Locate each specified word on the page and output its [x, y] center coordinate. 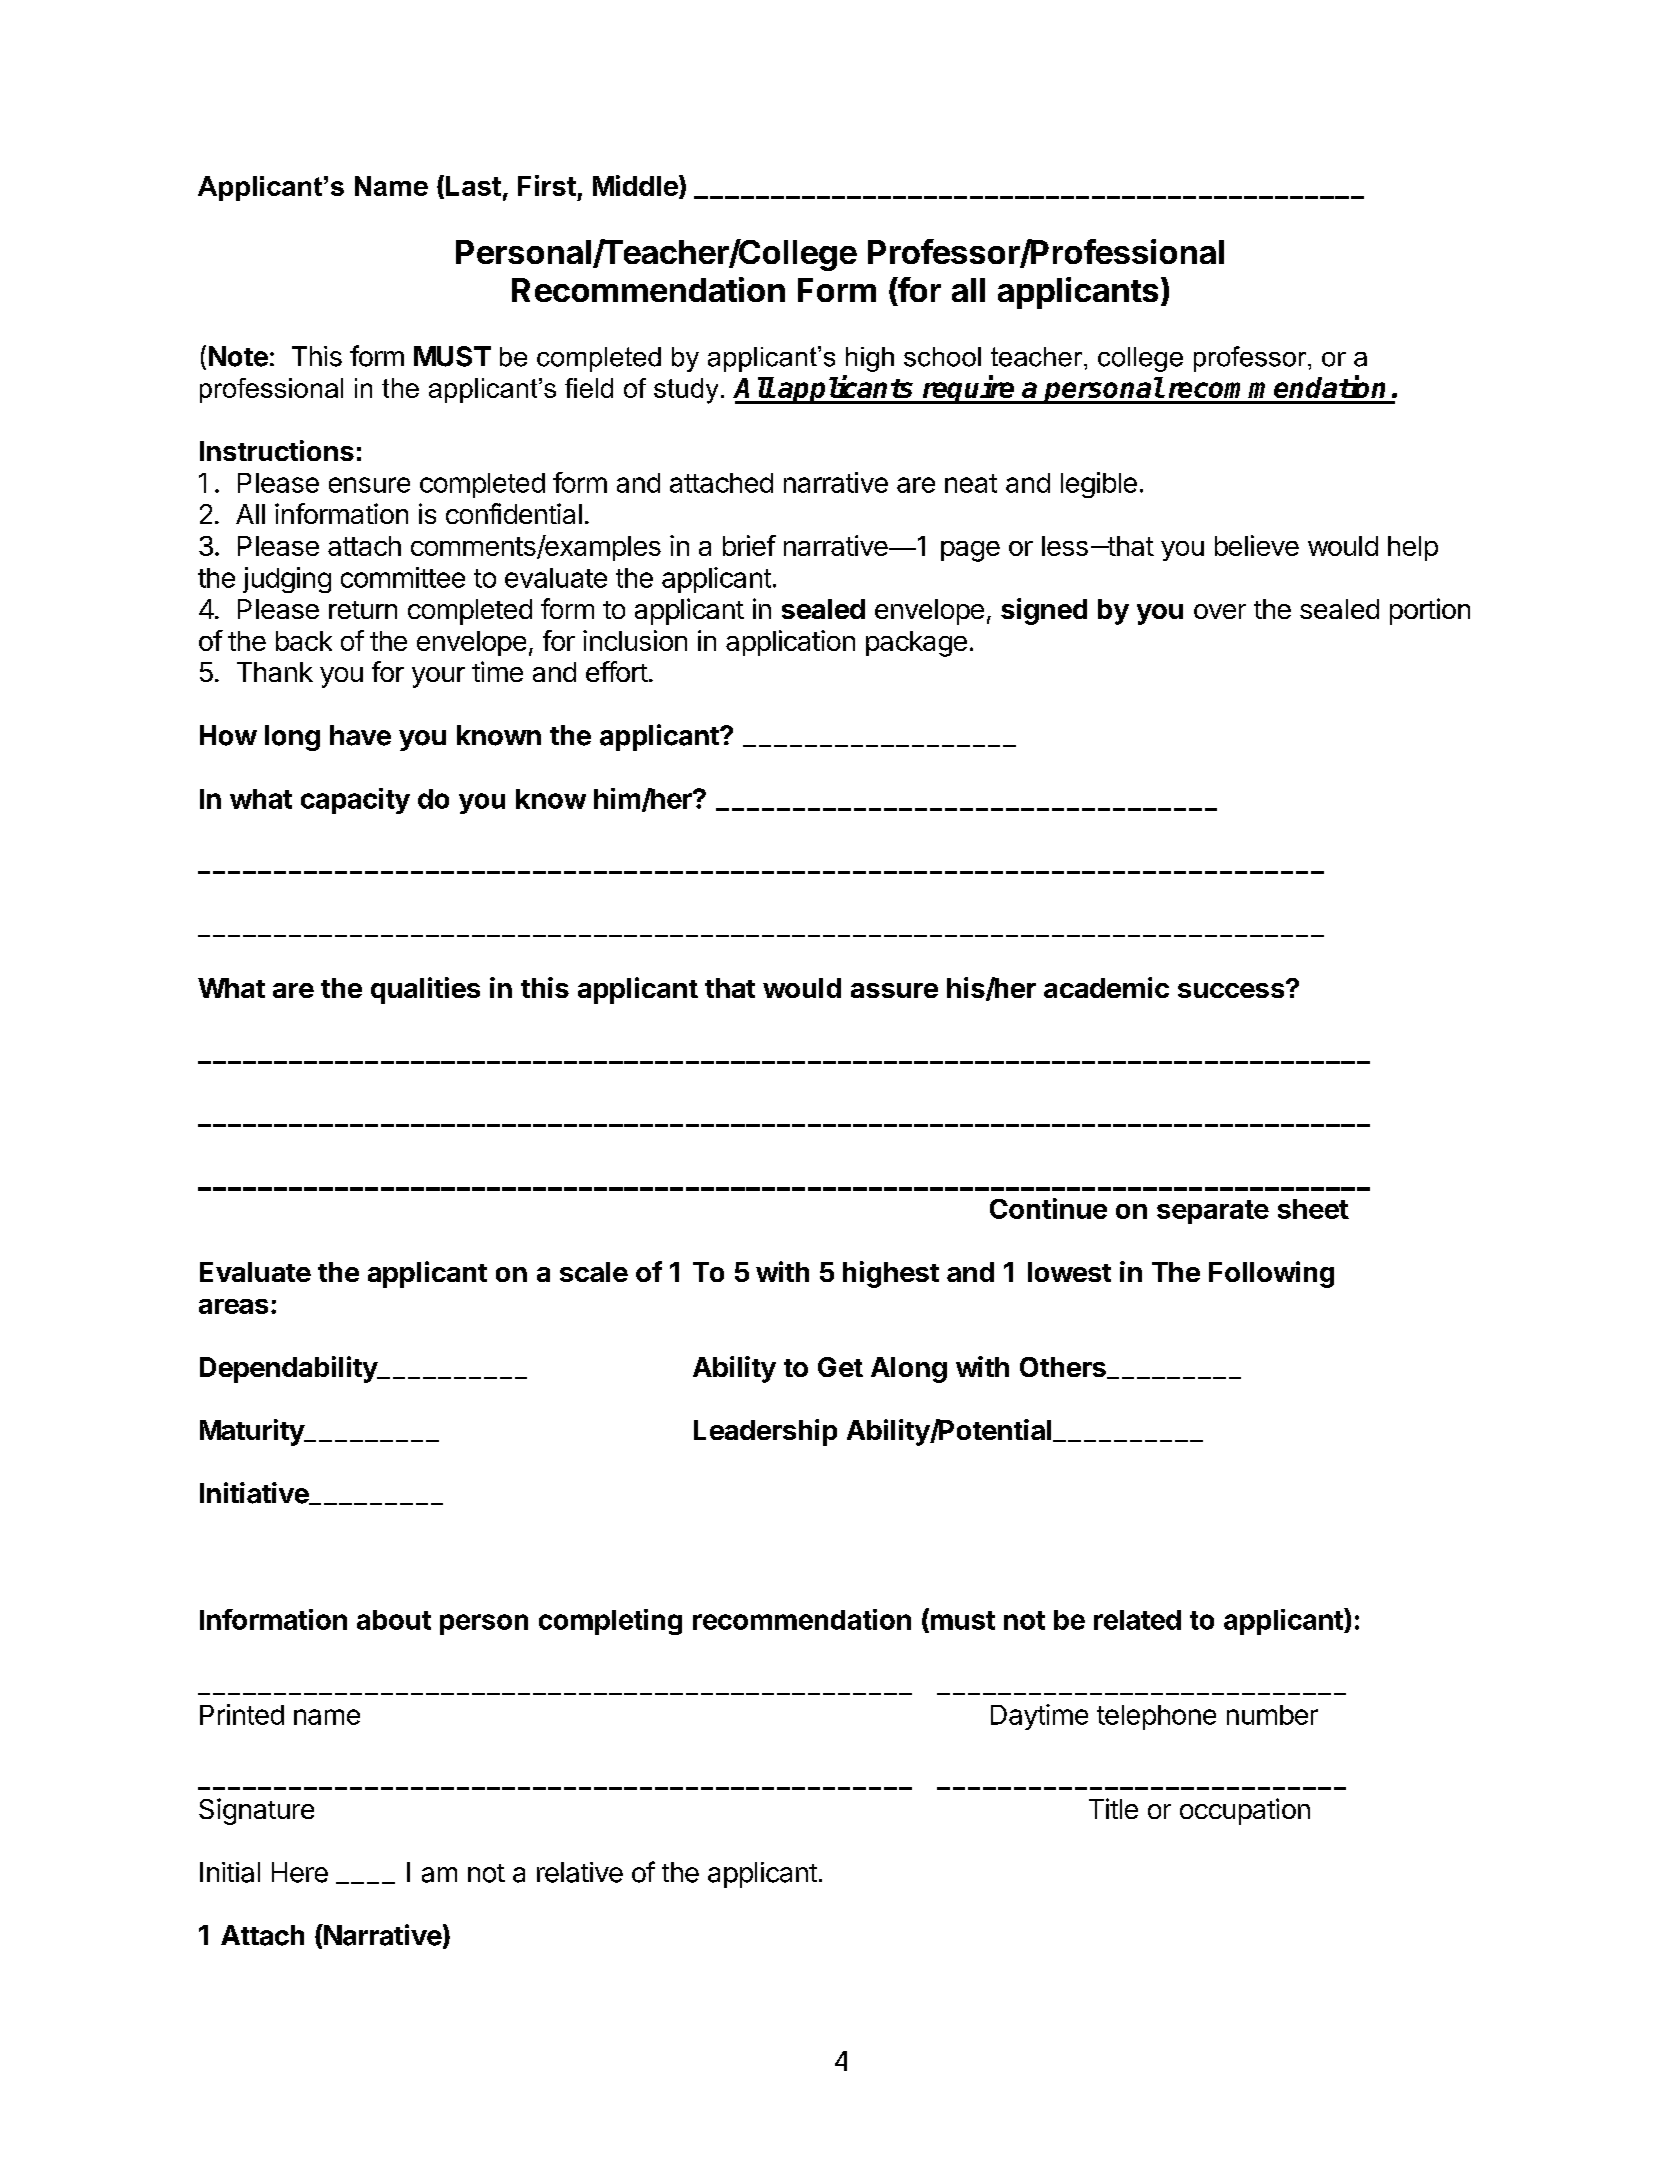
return [363, 610]
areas [233, 1306]
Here [300, 1872]
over [1220, 611]
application [790, 643]
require [968, 390]
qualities [425, 990]
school [942, 357]
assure [894, 990]
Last [473, 186]
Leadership [765, 1432]
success [1232, 989]
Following [1271, 1274]
